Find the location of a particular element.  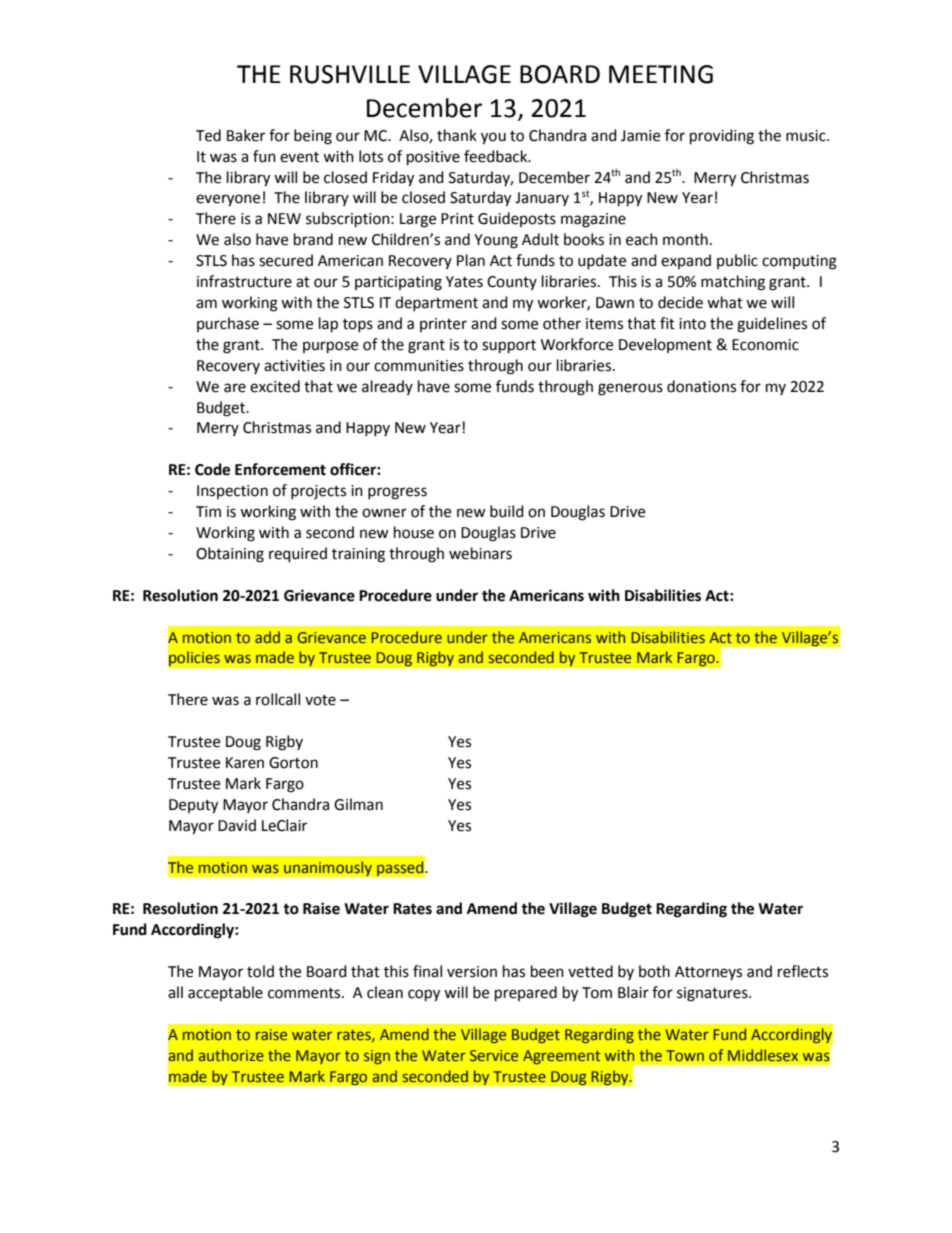

Baker is located at coordinates (246, 135).
